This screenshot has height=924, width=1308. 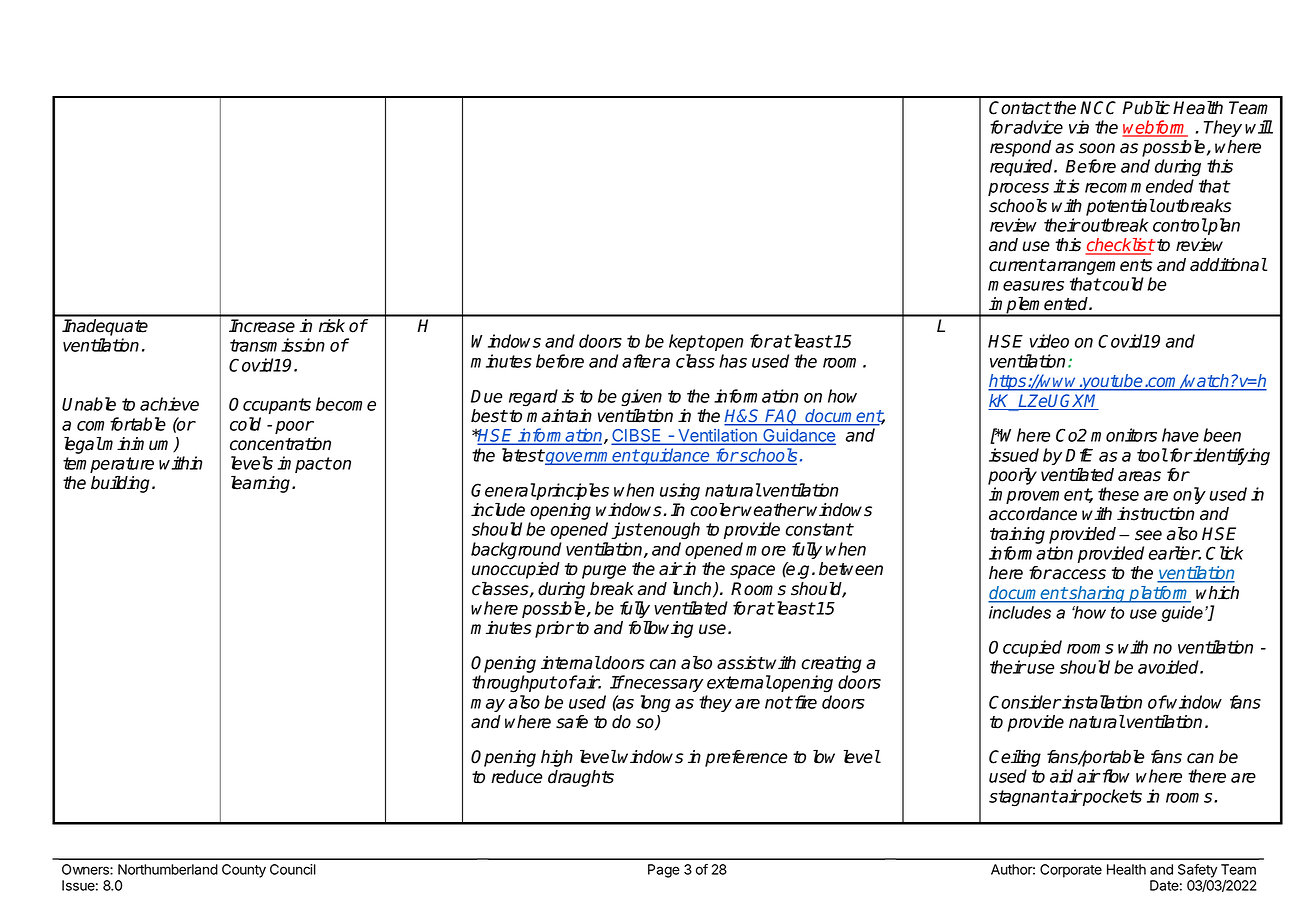 What do you see at coordinates (1159, 594) in the screenshot?
I see `platform` at bounding box center [1159, 594].
